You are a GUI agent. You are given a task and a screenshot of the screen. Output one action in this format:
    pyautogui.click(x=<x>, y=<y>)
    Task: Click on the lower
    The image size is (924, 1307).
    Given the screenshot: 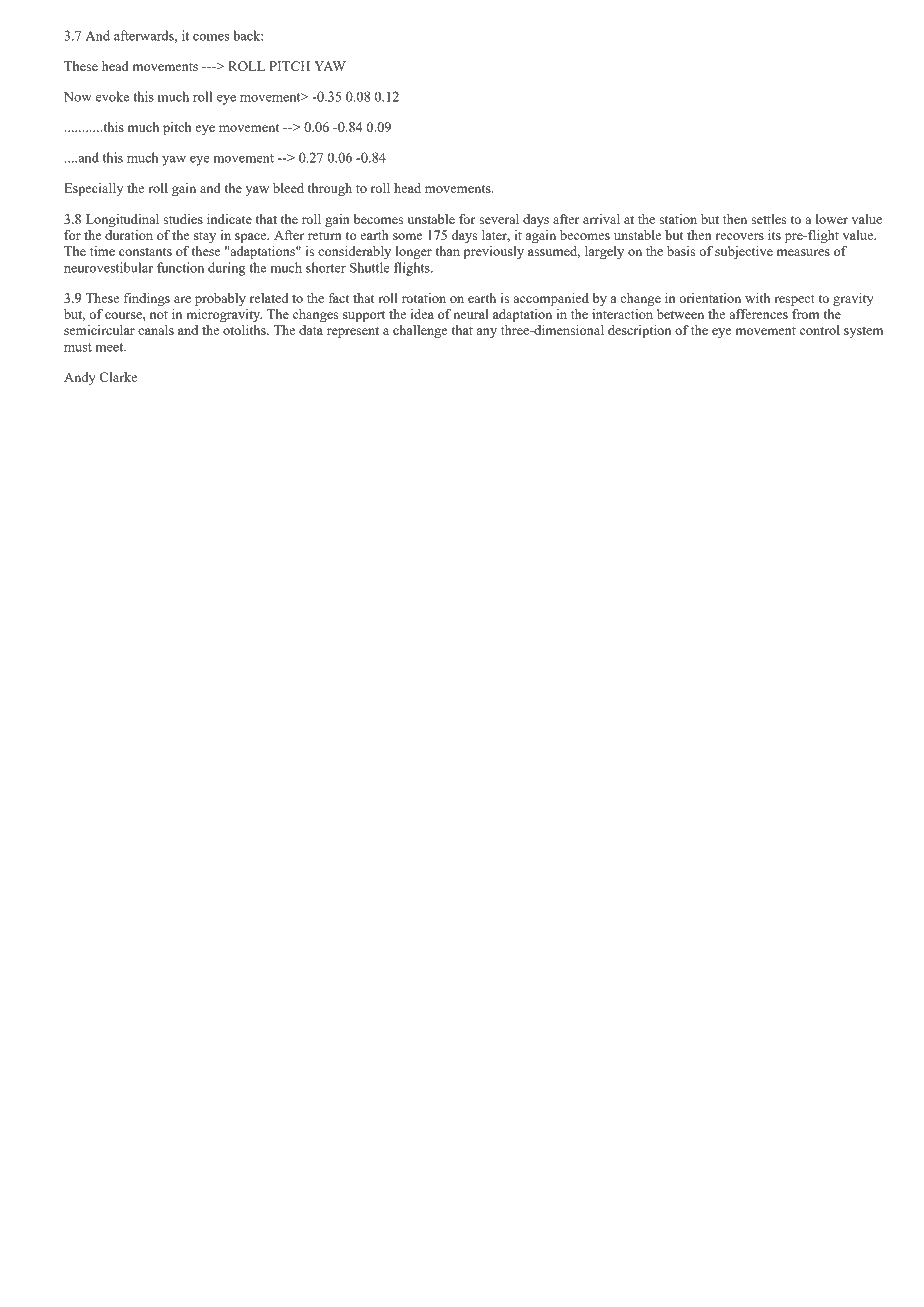 What is the action you would take?
    pyautogui.click(x=832, y=219)
